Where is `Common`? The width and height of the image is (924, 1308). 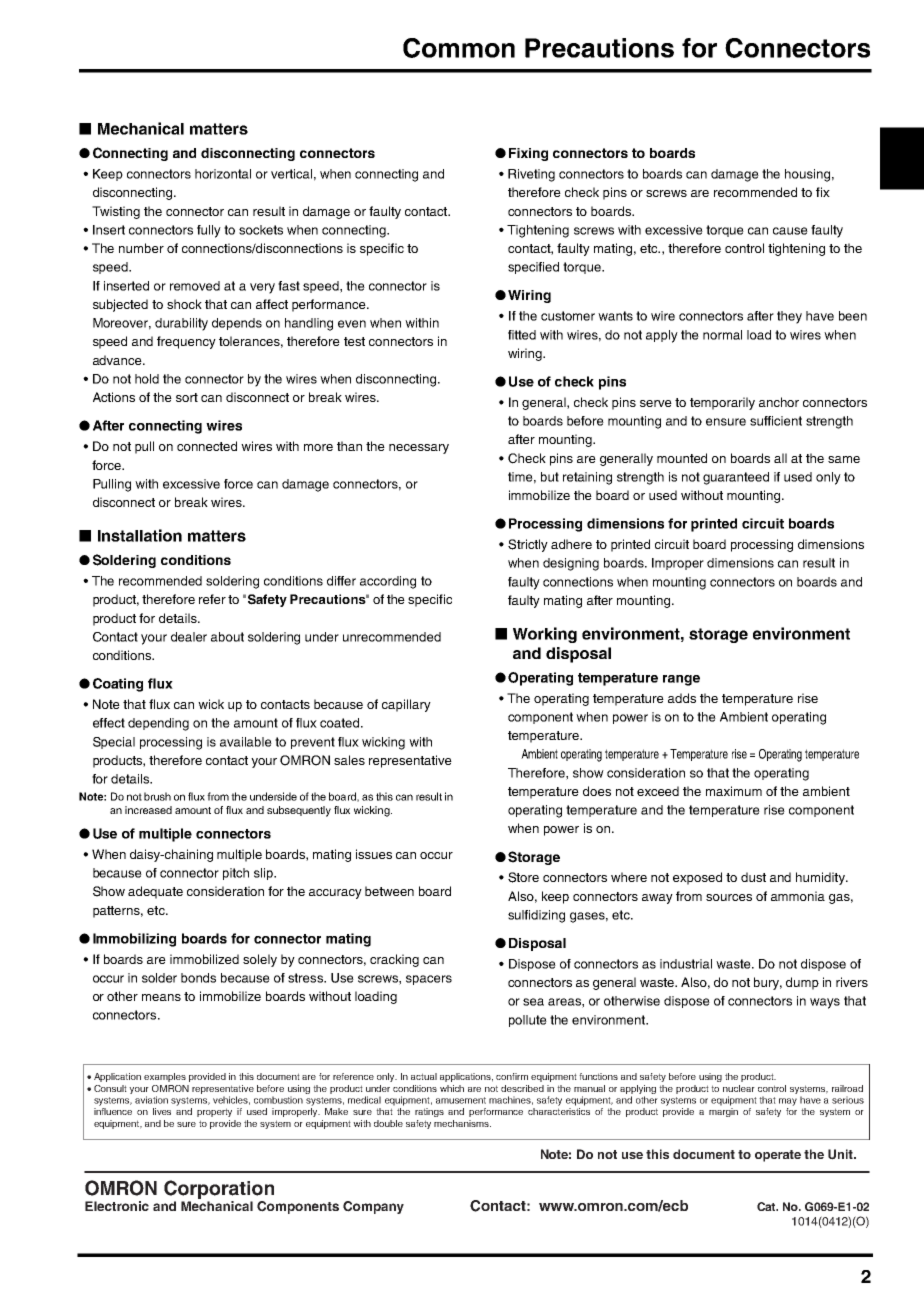 Common is located at coordinates (459, 48).
